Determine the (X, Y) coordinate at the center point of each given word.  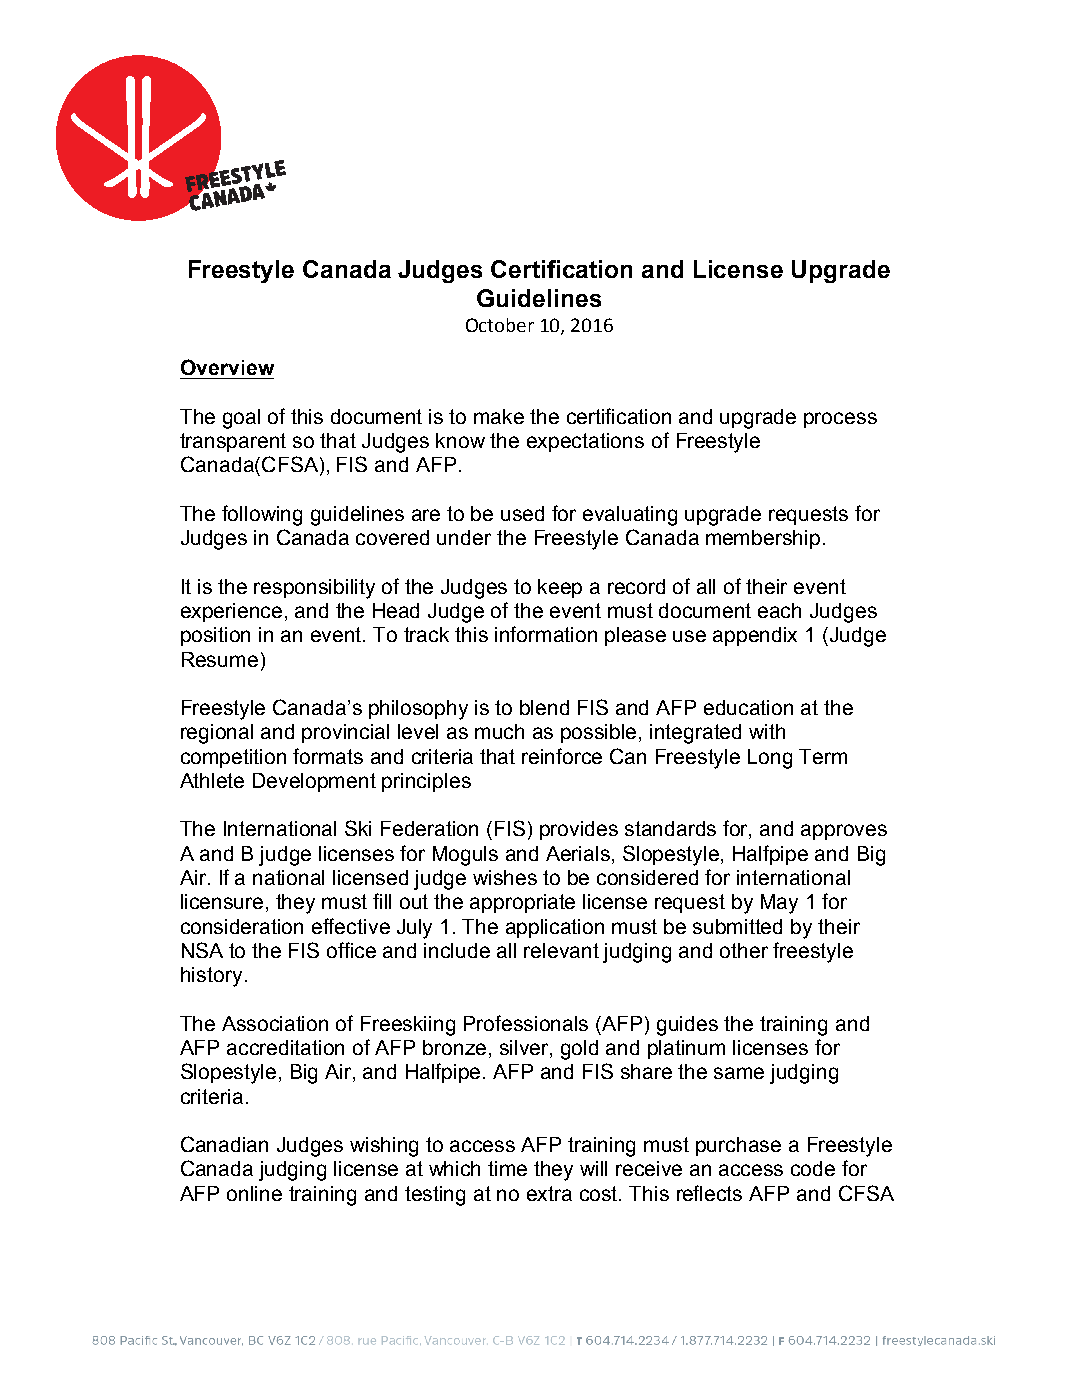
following (262, 515)
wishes (505, 877)
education (748, 707)
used (522, 513)
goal (241, 419)
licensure (222, 901)
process (840, 420)
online (254, 1193)
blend (544, 707)
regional (217, 734)
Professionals (526, 1023)
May (779, 904)
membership (763, 539)
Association (275, 1023)
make (499, 416)
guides (687, 1026)
